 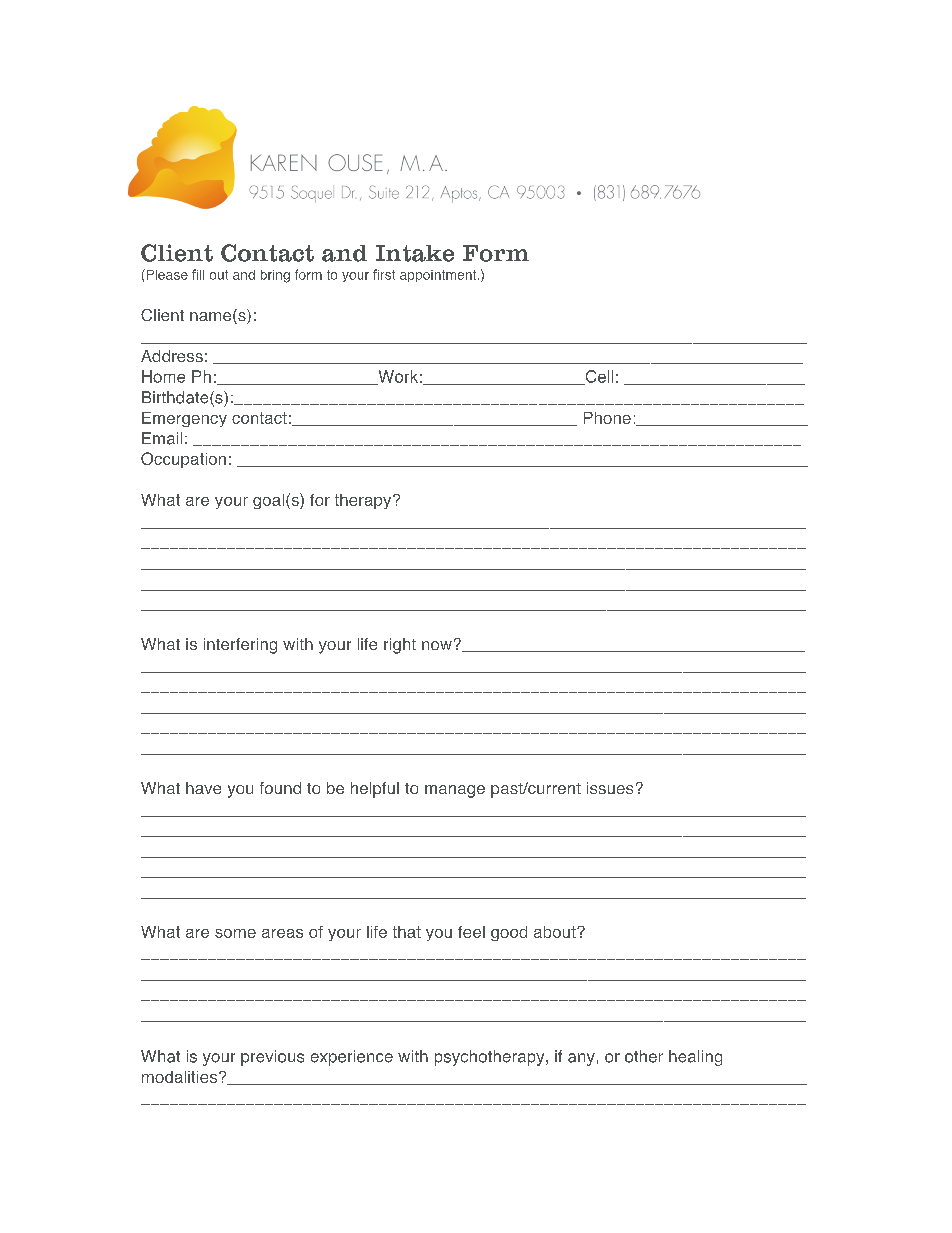 I want to click on first, so click(x=384, y=274).
